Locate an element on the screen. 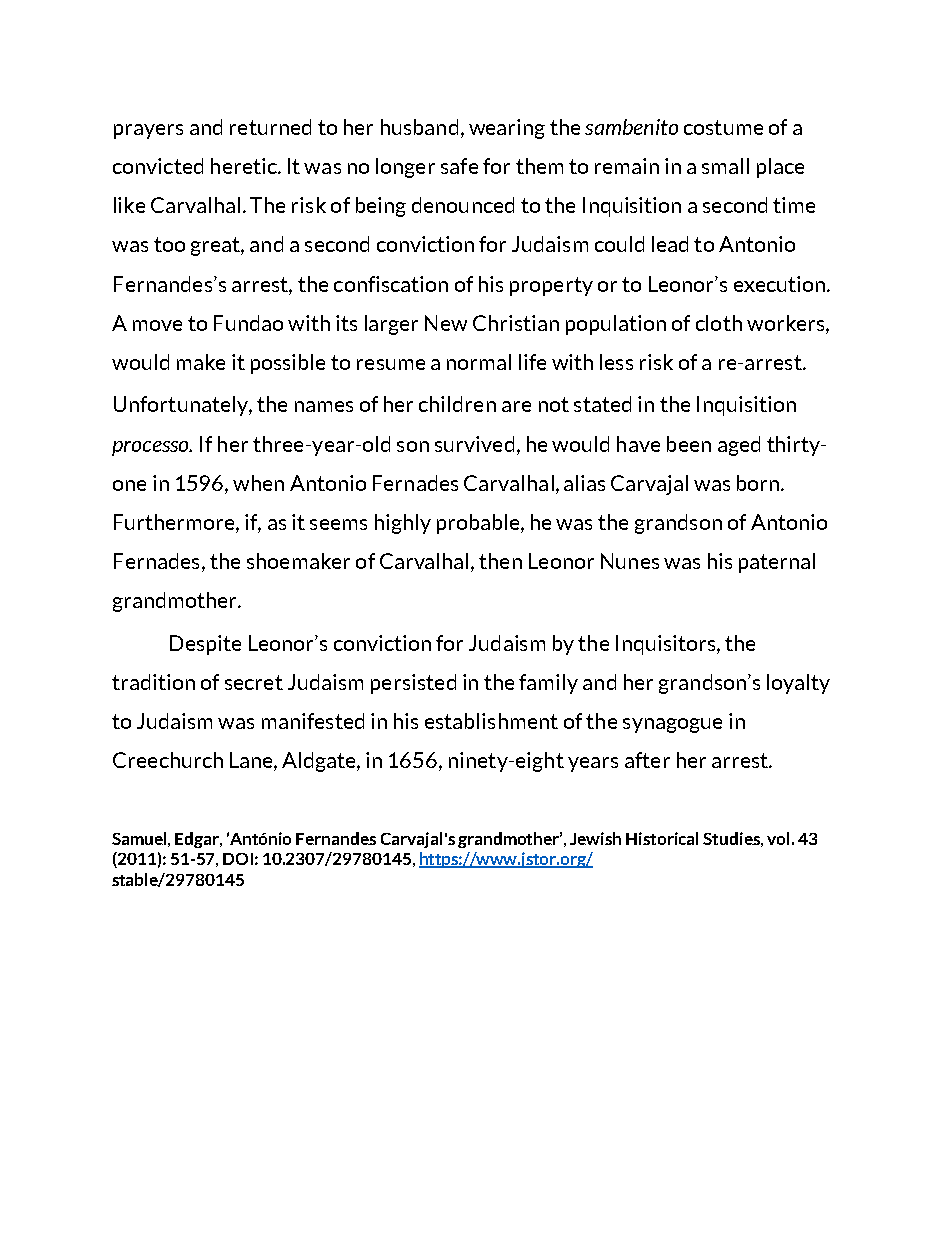 This screenshot has height=1233, width=952. persisted is located at coordinates (413, 684).
